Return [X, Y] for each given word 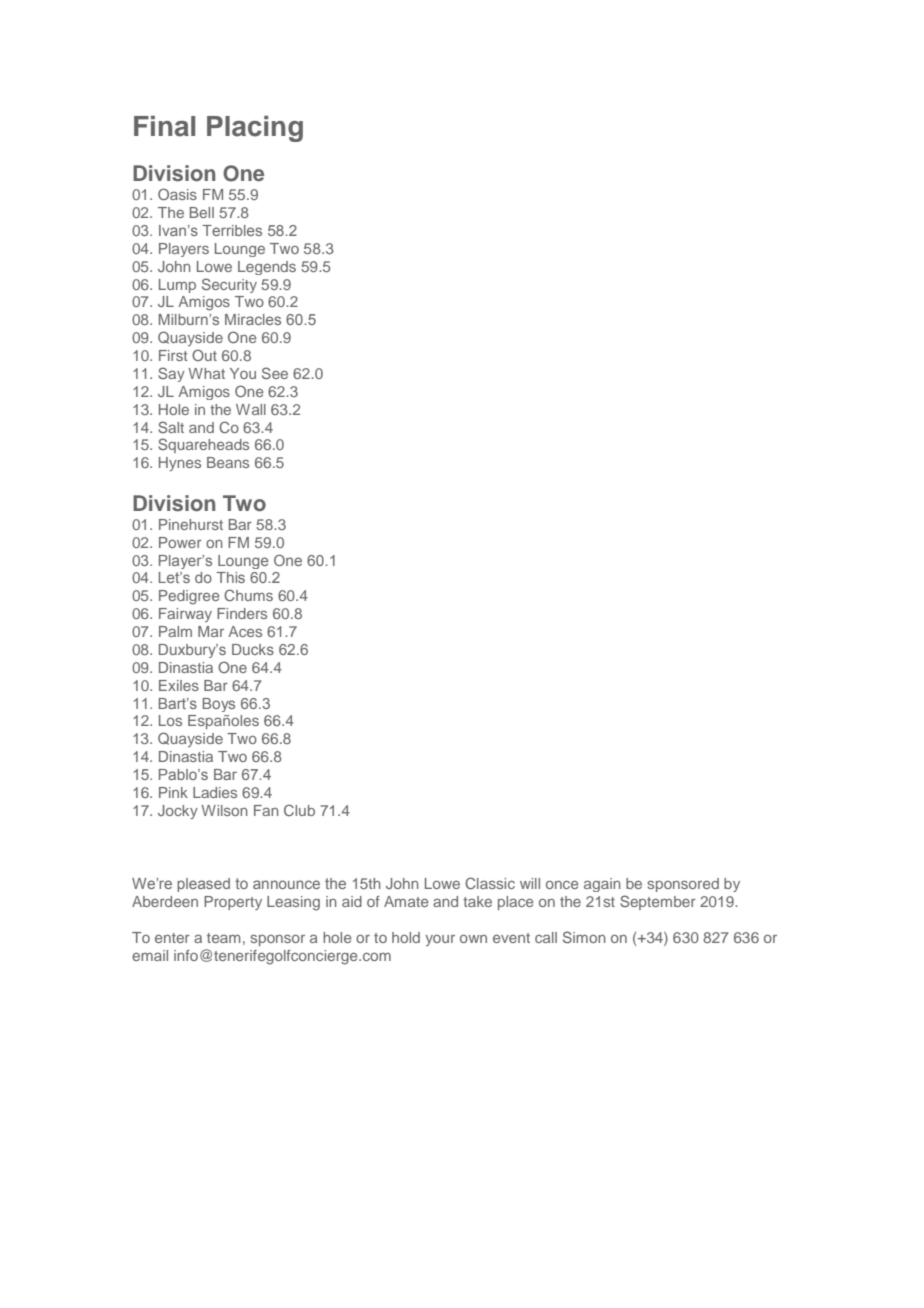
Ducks [253, 649]
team [223, 938]
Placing [255, 129]
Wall [251, 409]
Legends [267, 268]
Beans [228, 462]
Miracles [253, 319]
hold [406, 937]
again [602, 885]
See [275, 373]
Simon [584, 937]
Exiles [179, 685]
